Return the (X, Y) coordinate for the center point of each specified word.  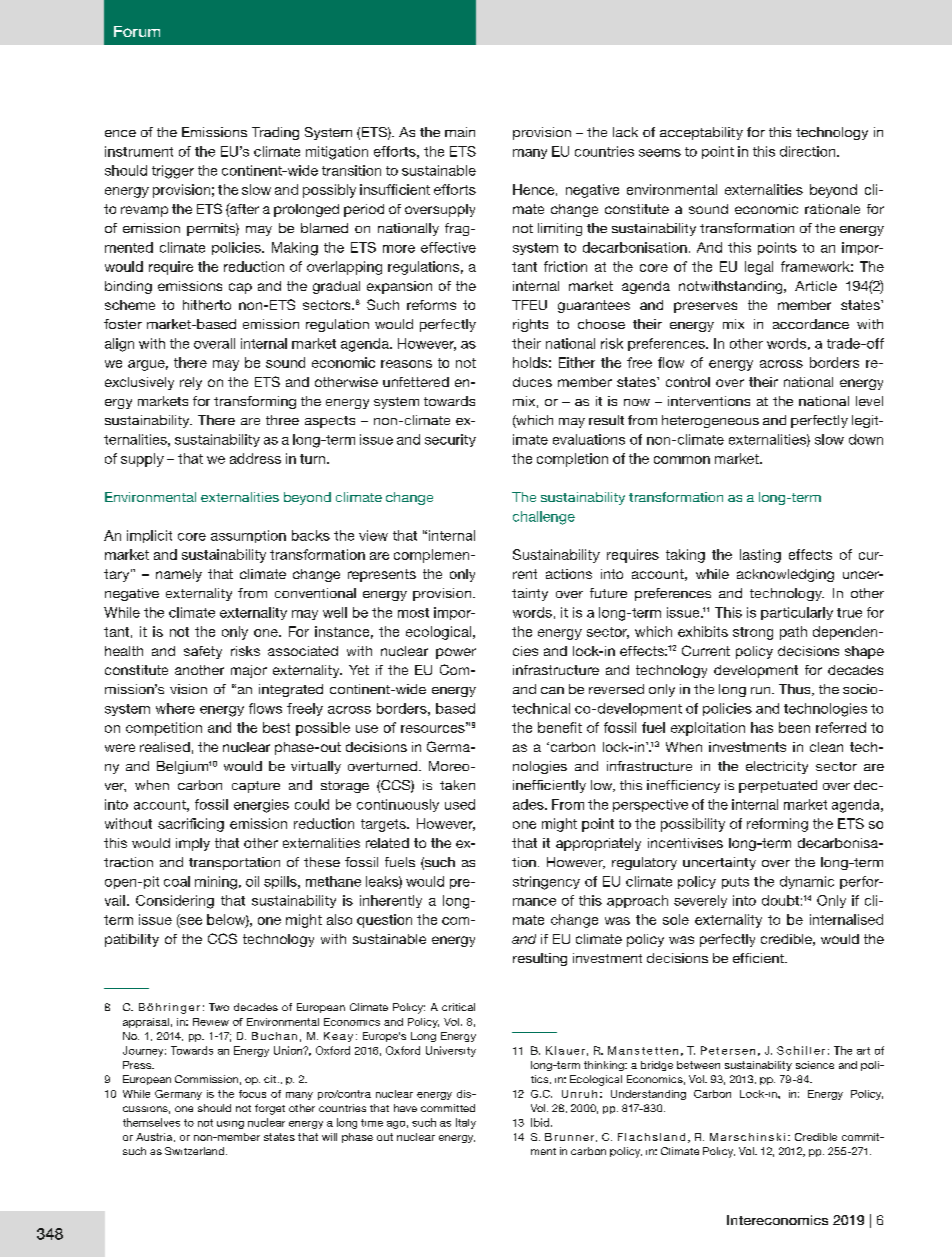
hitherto (207, 305)
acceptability (701, 133)
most (413, 613)
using (230, 1125)
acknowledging (785, 575)
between (698, 1065)
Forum (137, 31)
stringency (546, 883)
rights (530, 325)
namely (179, 575)
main (460, 132)
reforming (777, 825)
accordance (811, 324)
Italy (466, 1123)
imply (193, 844)
